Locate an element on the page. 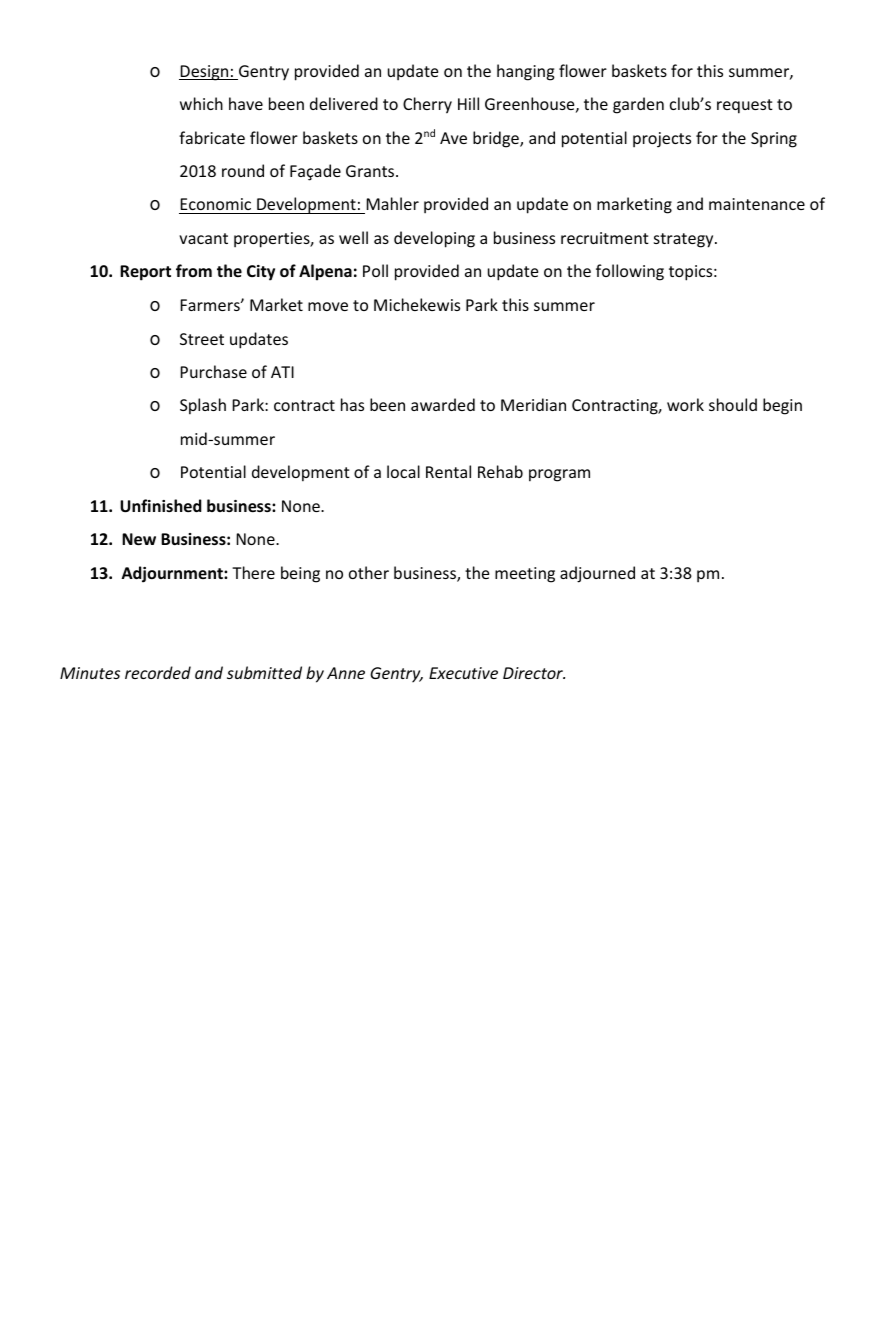 This page has height=1317, width=896. request is located at coordinates (745, 106).
